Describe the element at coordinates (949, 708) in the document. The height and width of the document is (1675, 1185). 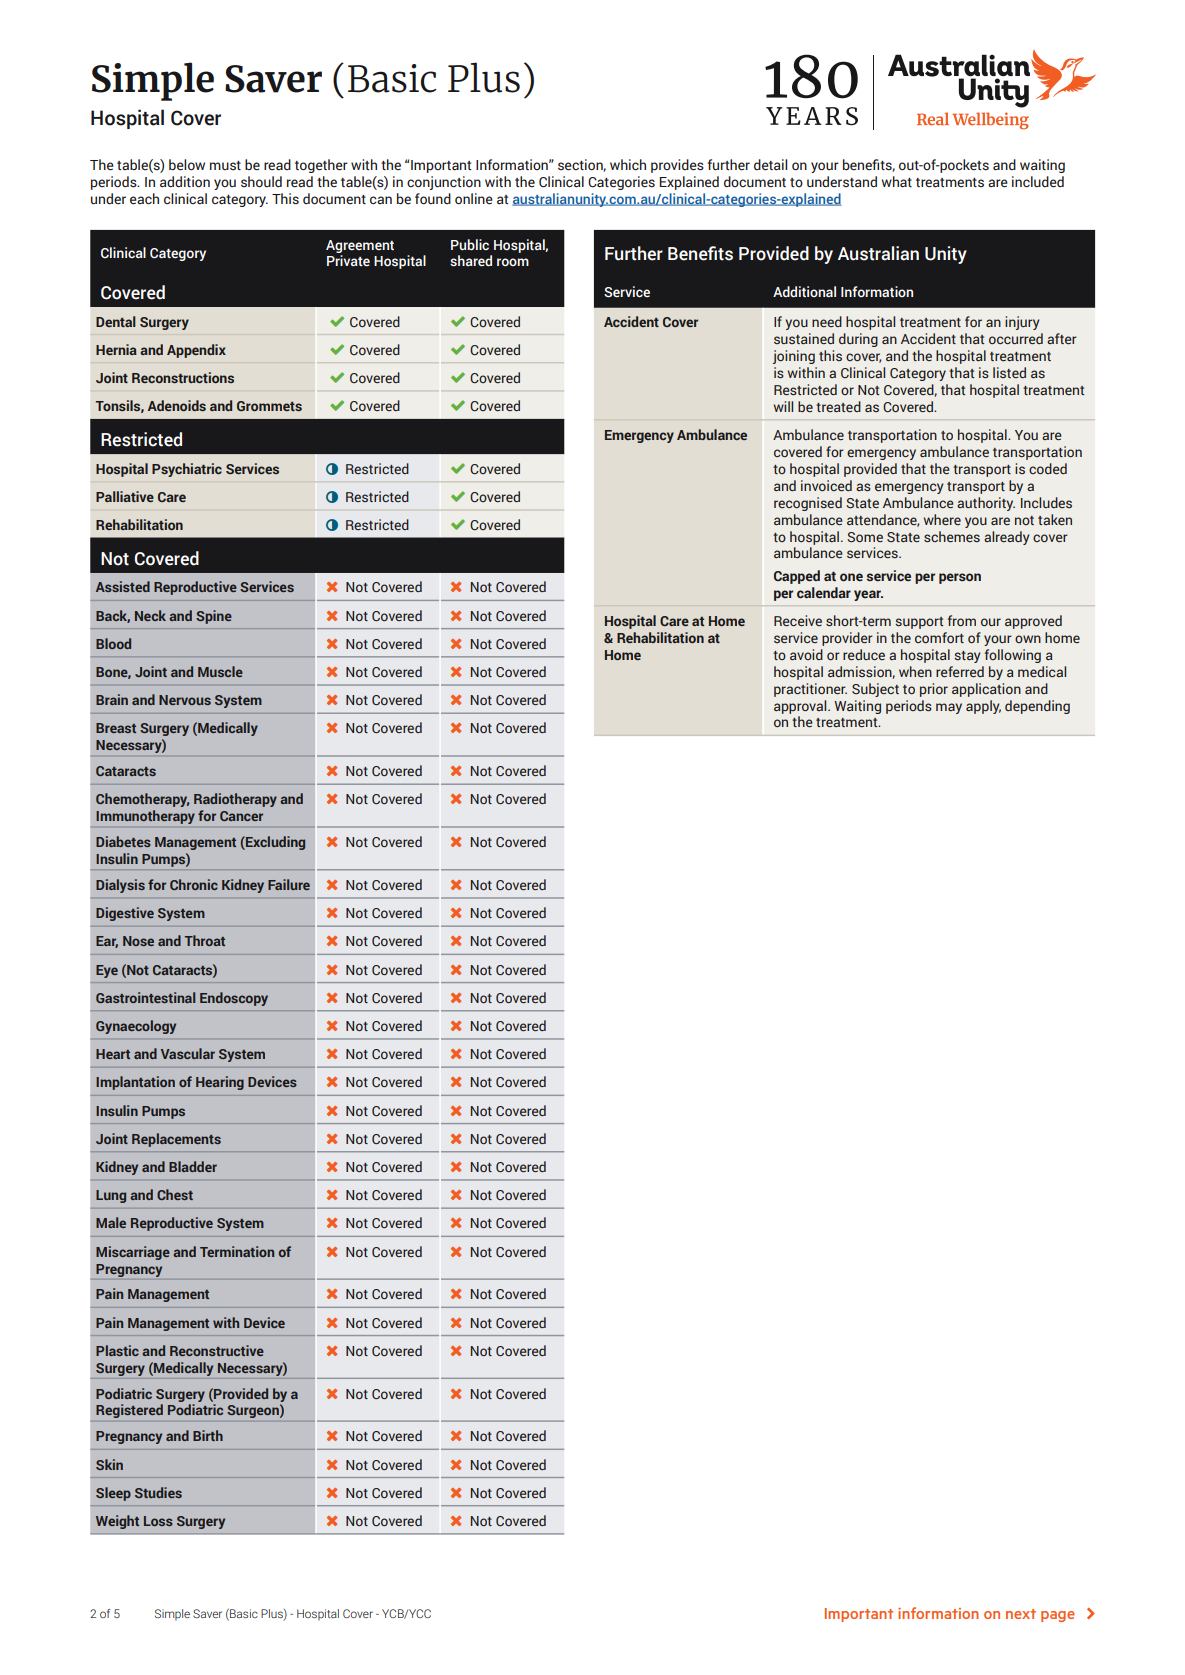
I see `may` at that location.
